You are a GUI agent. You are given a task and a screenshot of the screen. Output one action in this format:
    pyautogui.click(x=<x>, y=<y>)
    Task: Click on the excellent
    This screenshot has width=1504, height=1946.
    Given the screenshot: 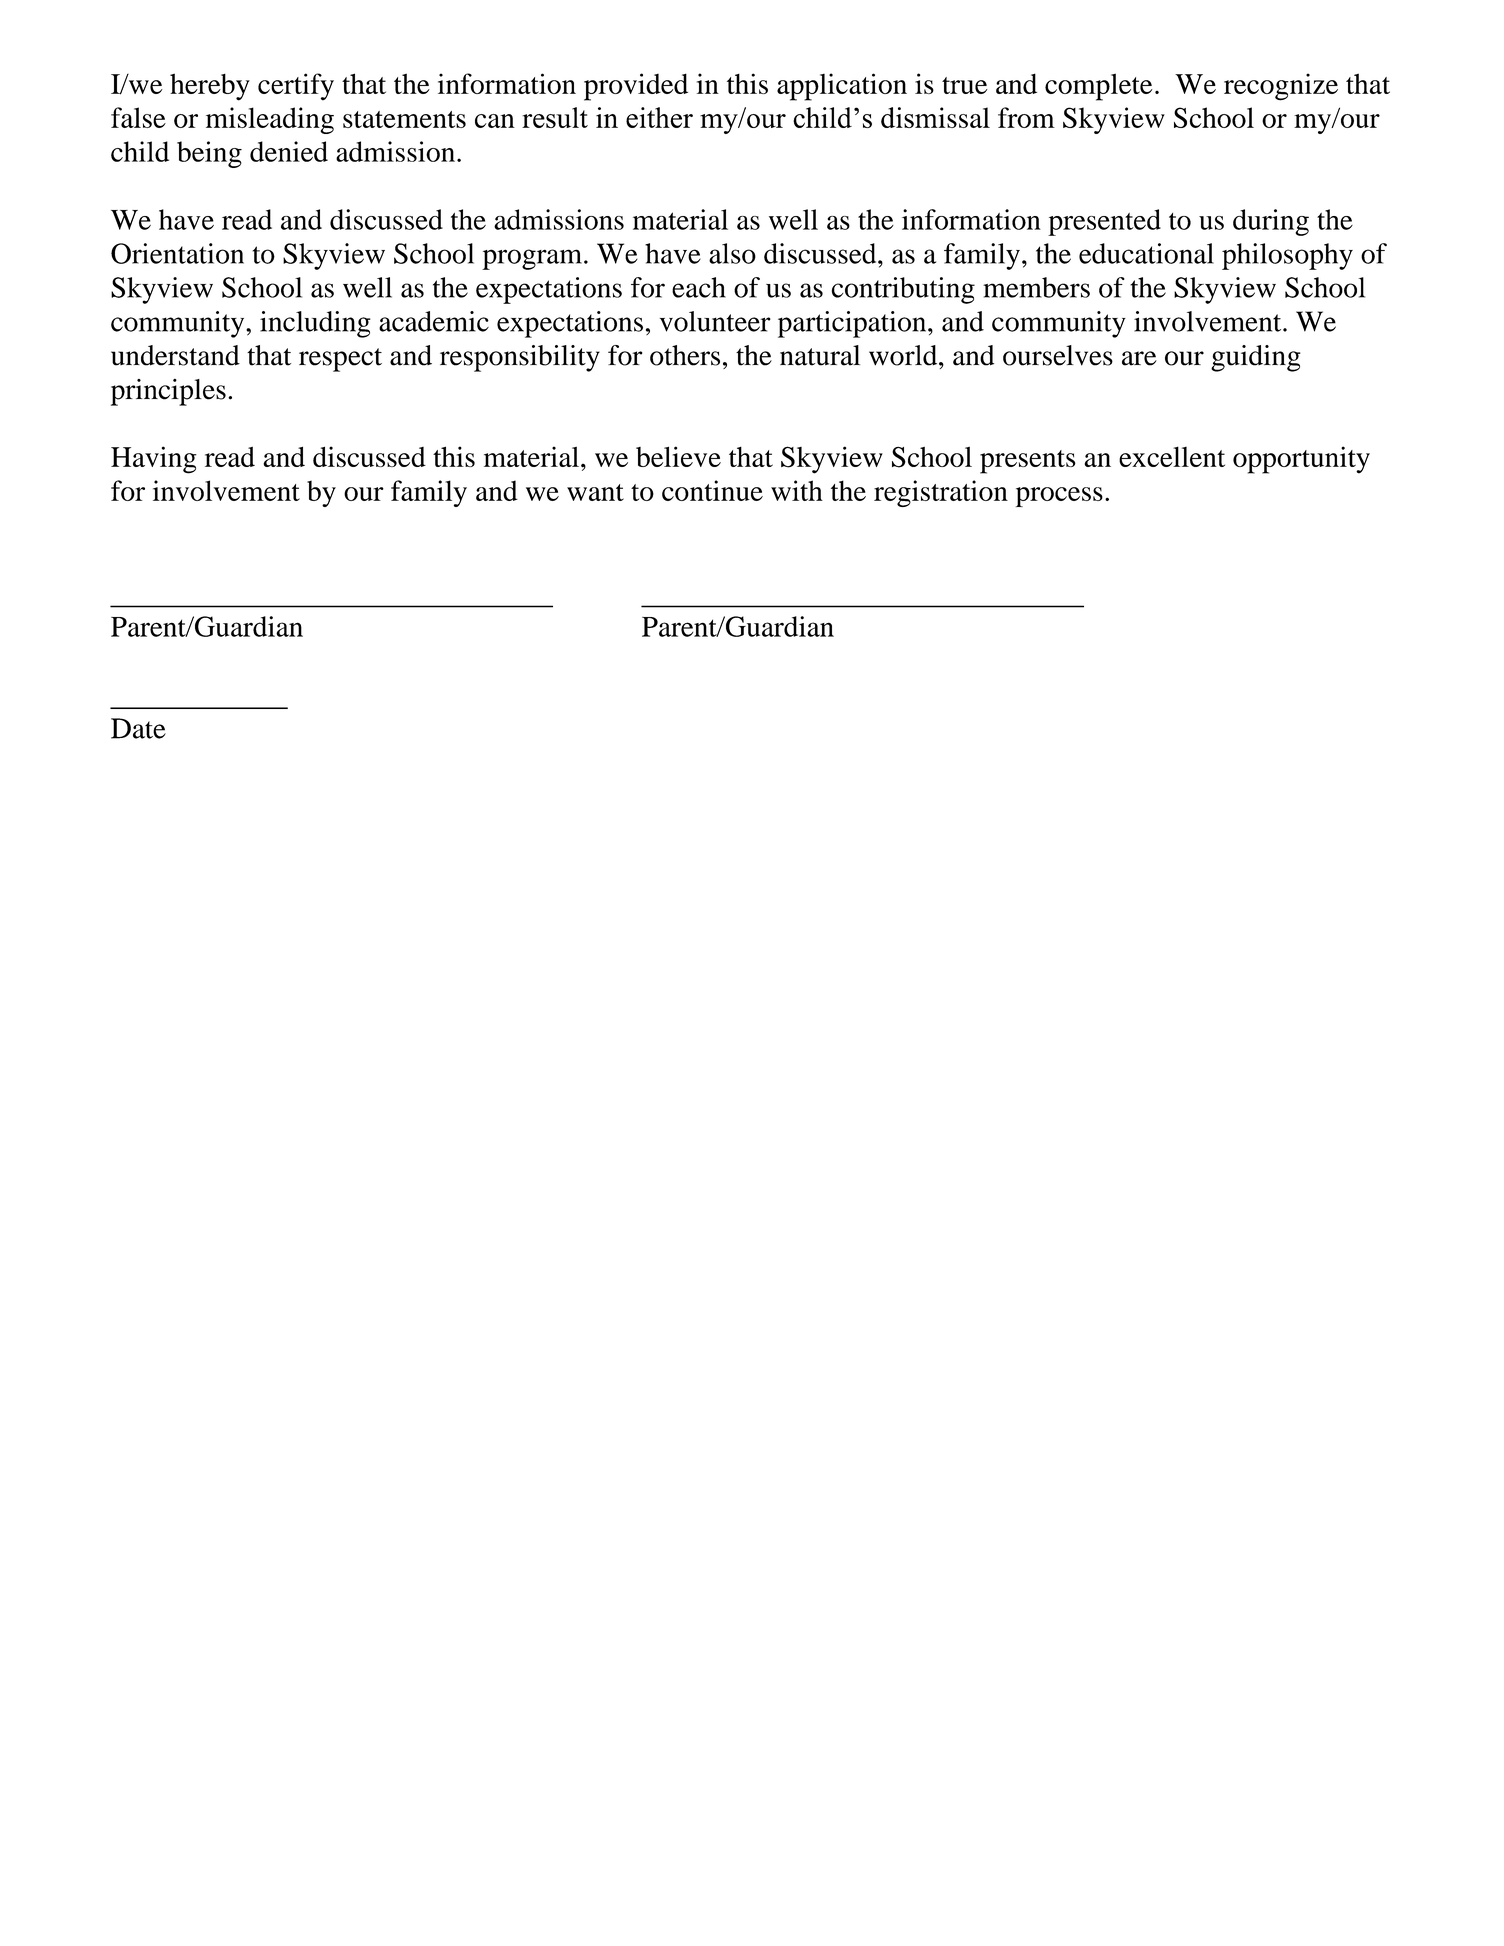 What is the action you would take?
    pyautogui.click(x=1172, y=456)
